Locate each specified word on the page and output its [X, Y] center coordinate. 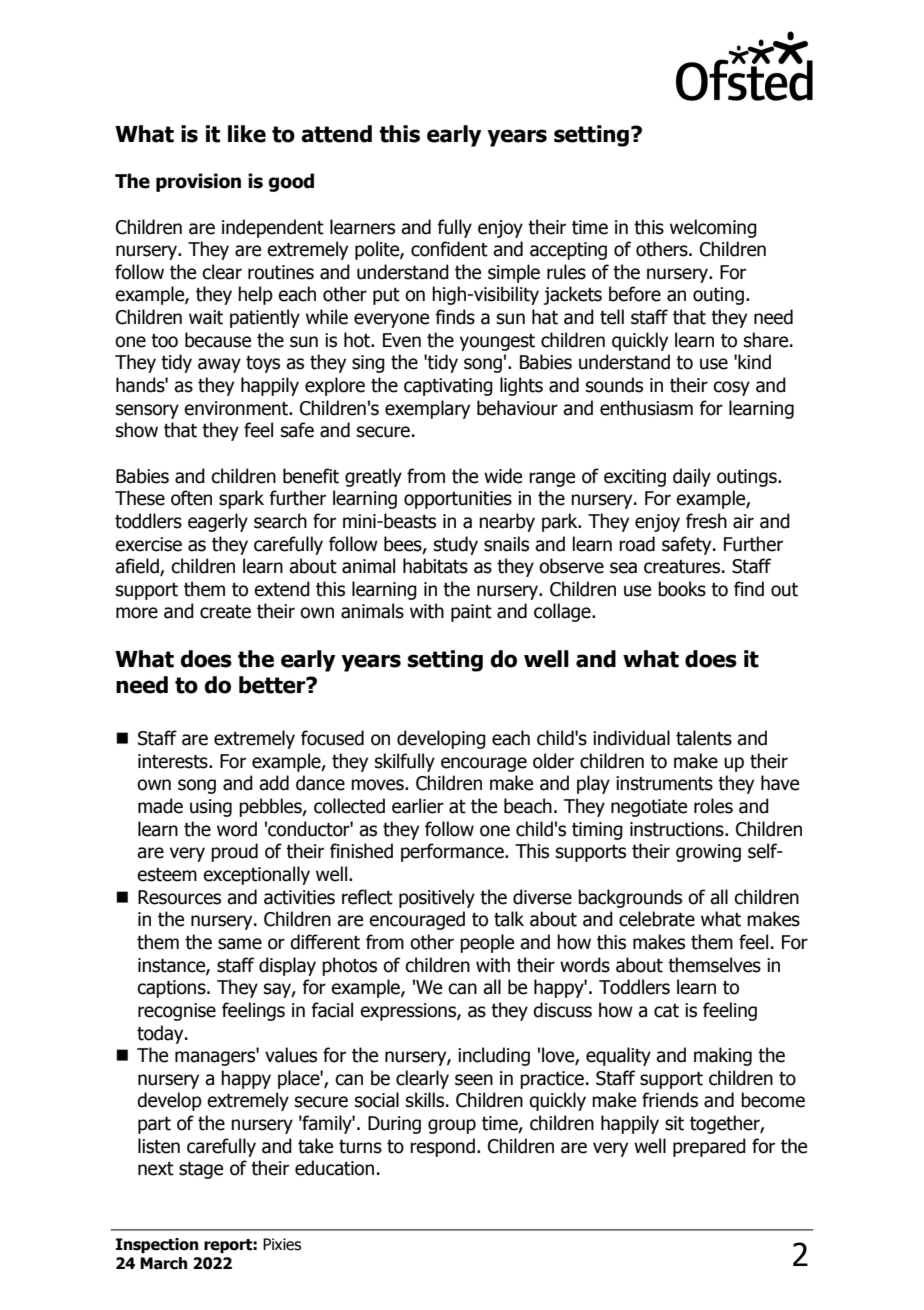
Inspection [157, 1246]
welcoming [713, 228]
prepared [709, 1147]
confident [449, 249]
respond [442, 1147]
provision [198, 182]
